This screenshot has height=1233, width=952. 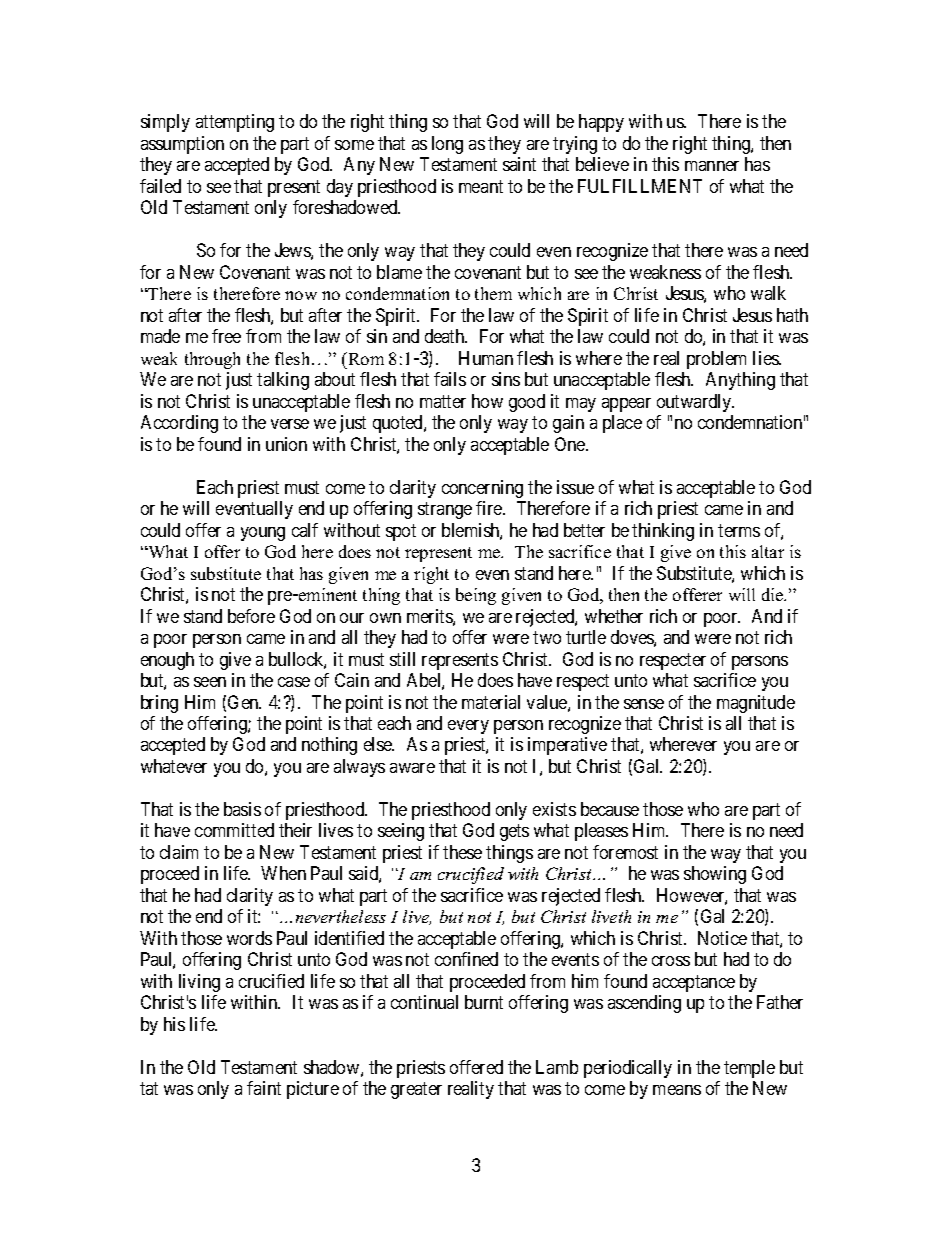 What do you see at coordinates (235, 123) in the screenshot?
I see `attempting` at bounding box center [235, 123].
